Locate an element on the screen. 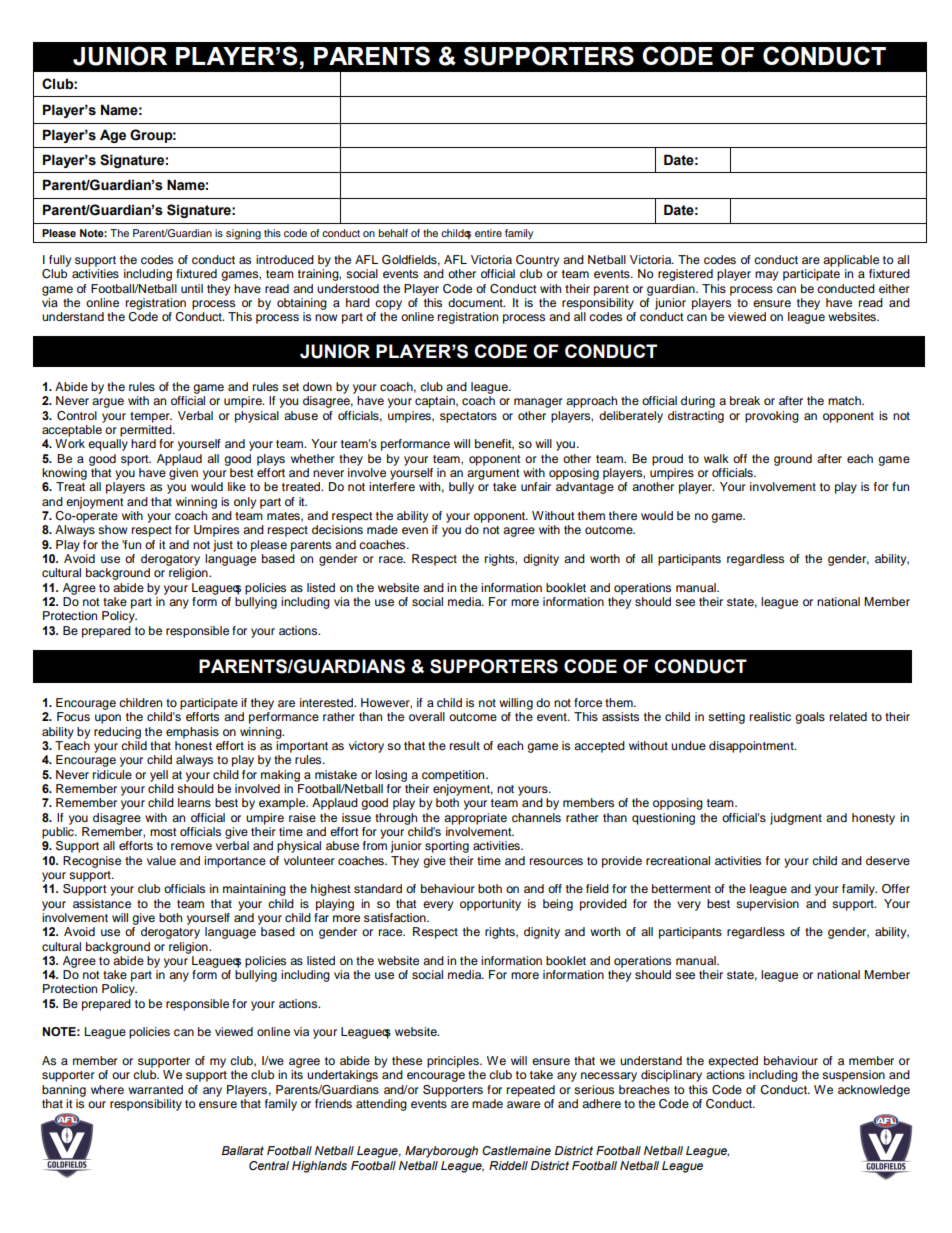  may is located at coordinates (766, 276).
